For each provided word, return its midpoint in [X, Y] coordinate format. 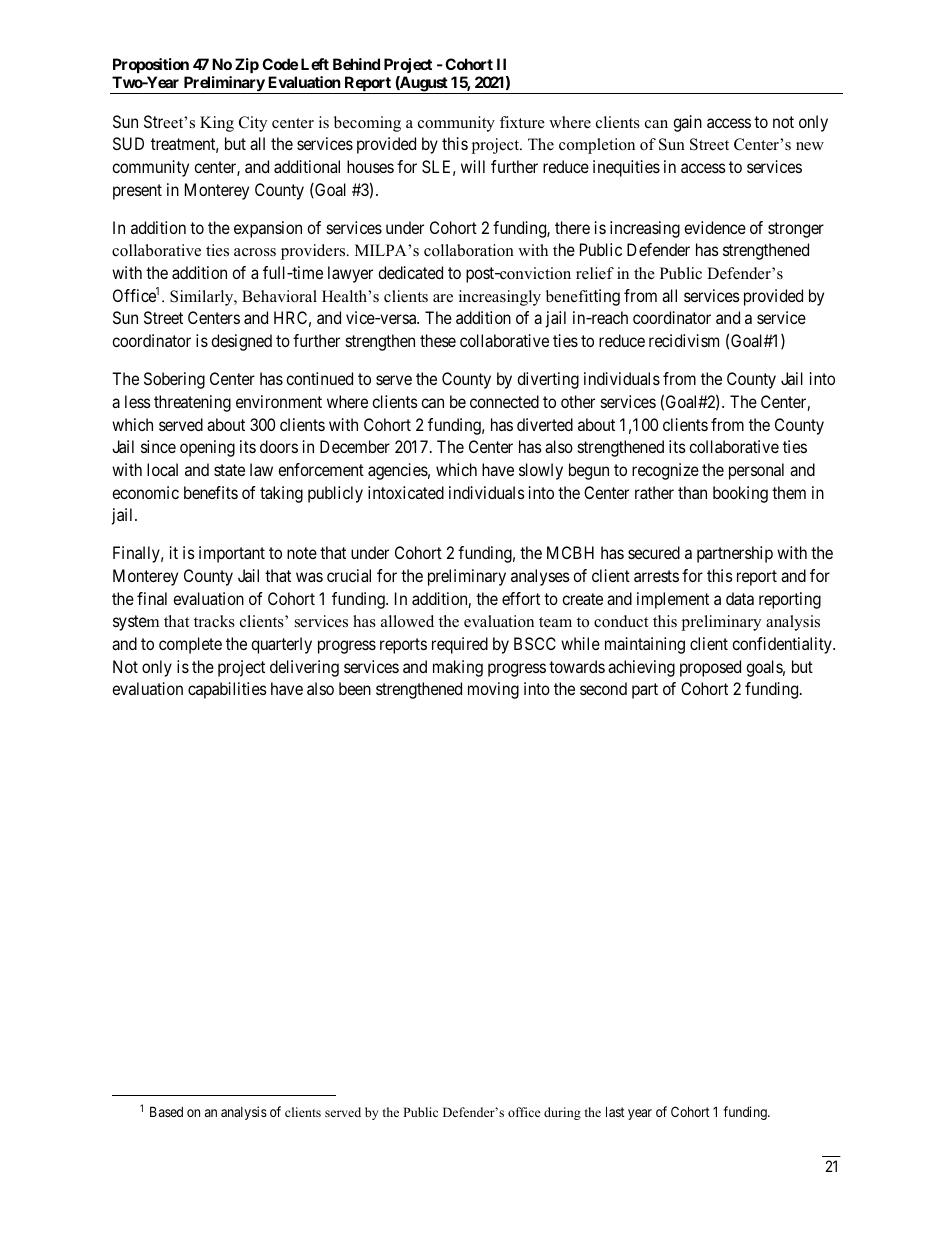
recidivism [684, 340]
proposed [710, 668]
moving [493, 690]
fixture [522, 122]
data [740, 598]
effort [521, 598]
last [615, 1111]
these [438, 340]
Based [166, 1111]
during [562, 1113]
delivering [304, 668]
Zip [247, 65]
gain [687, 123]
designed [241, 342]
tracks [214, 621]
